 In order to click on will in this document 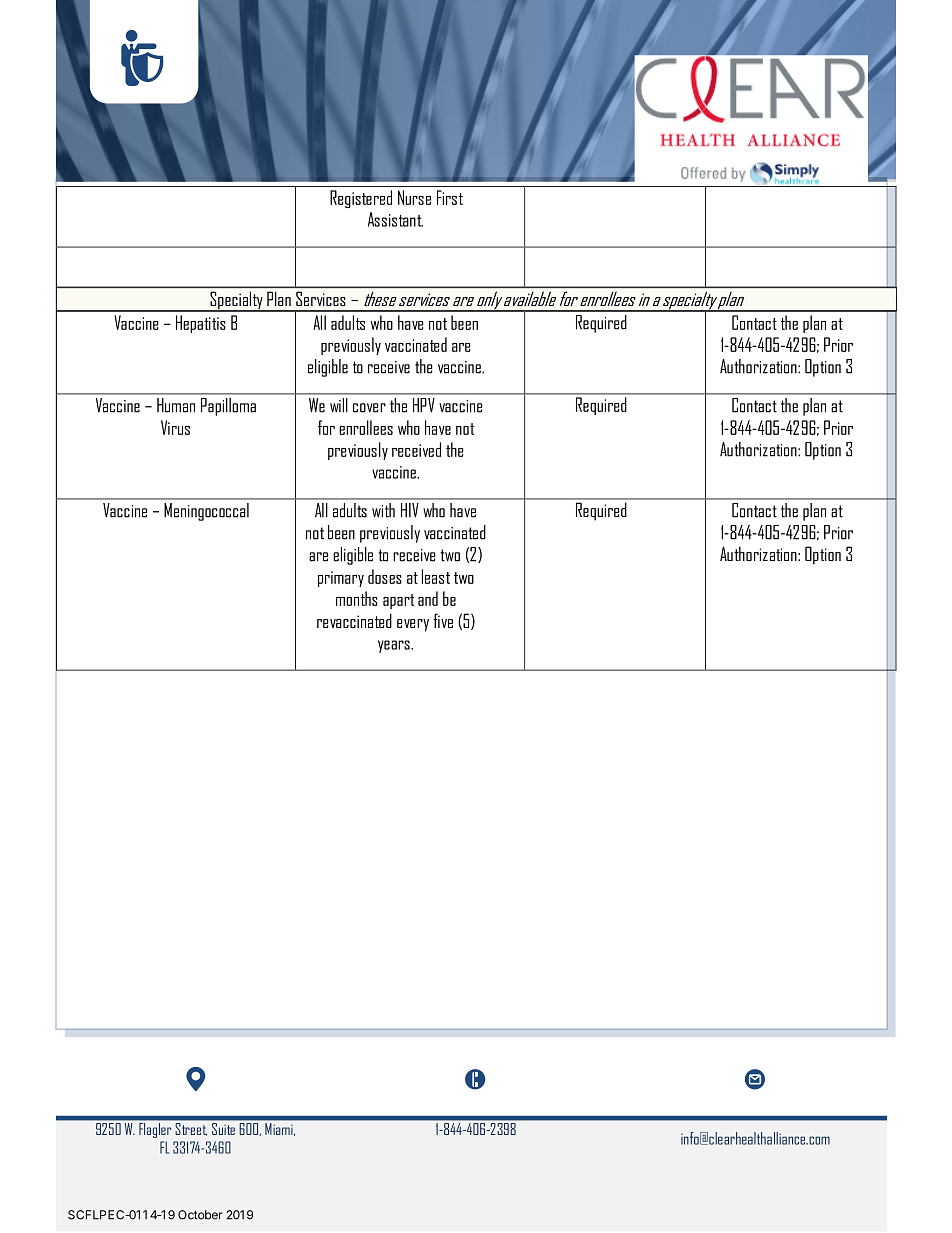, I will do `click(338, 405)`.
